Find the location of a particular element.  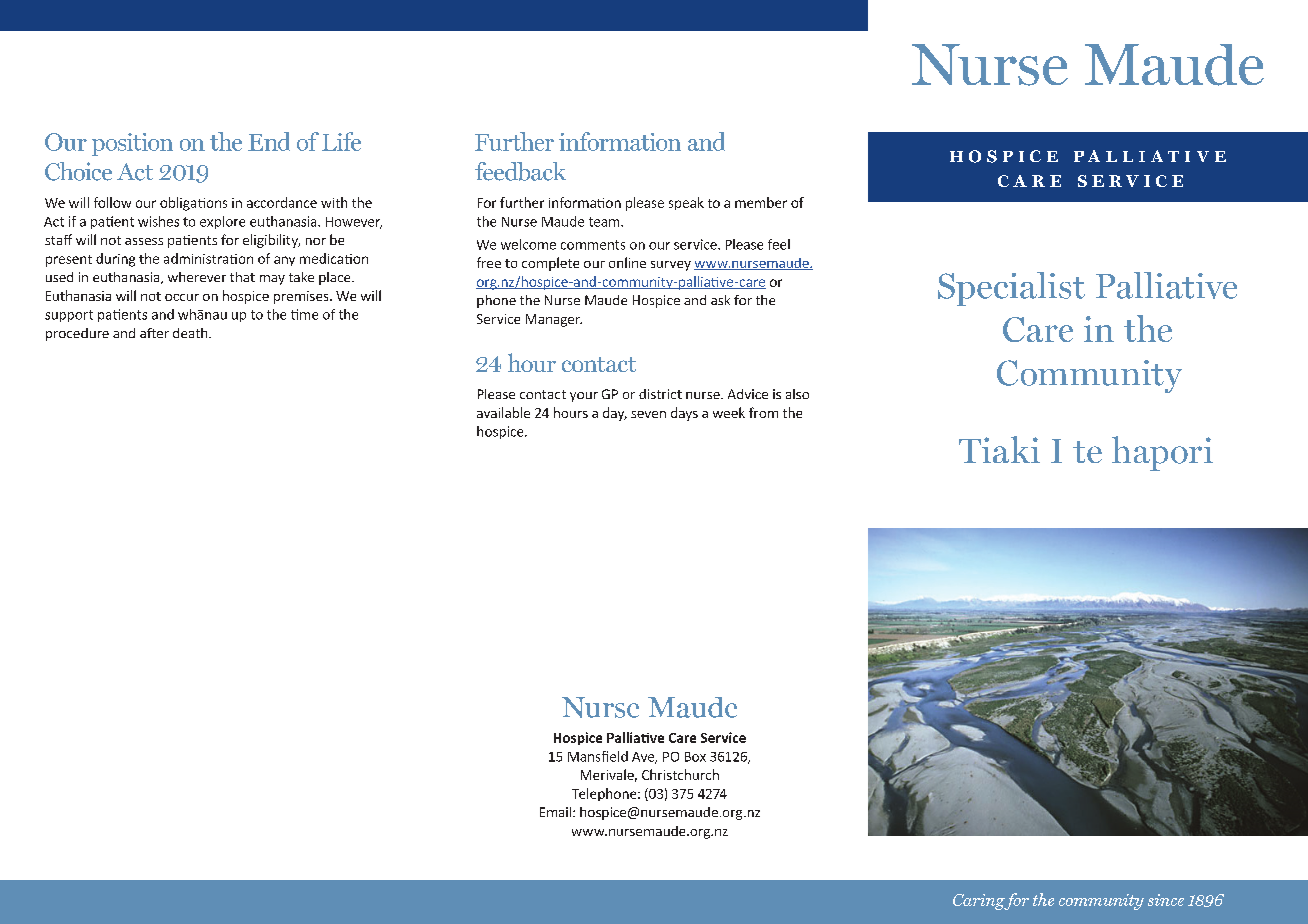

from is located at coordinates (763, 412).
